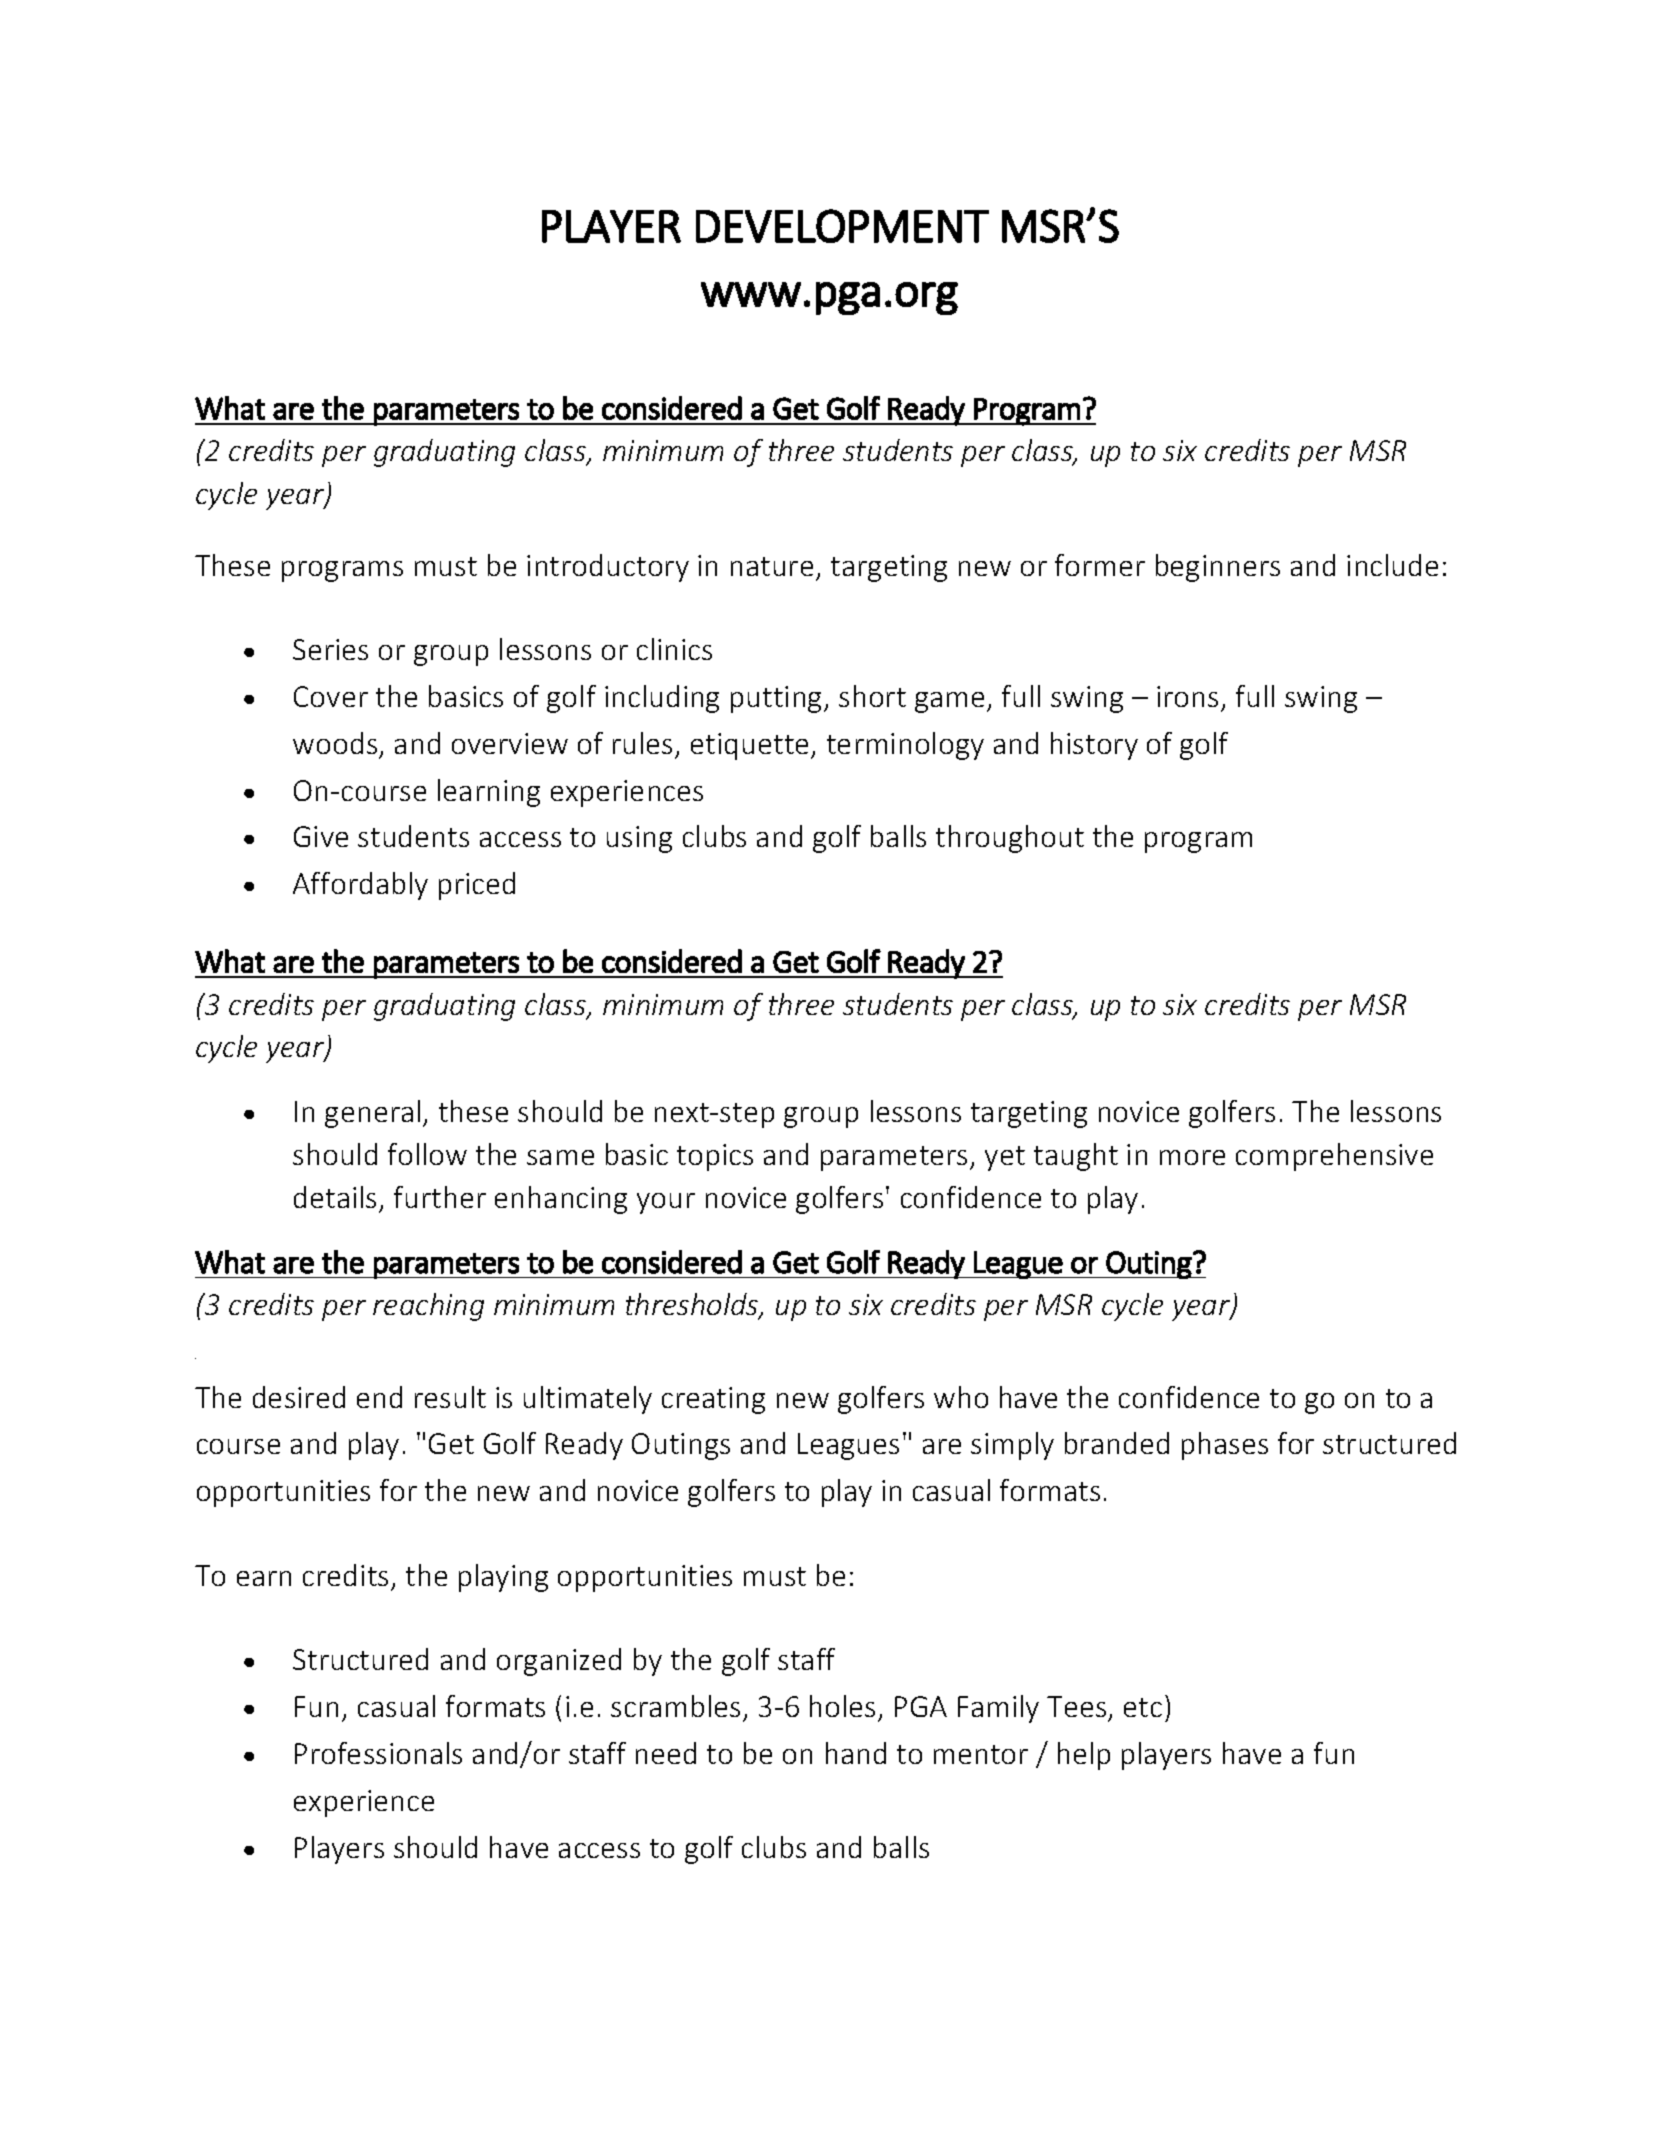 The image size is (1658, 2146). I want to click on further, so click(440, 1197).
